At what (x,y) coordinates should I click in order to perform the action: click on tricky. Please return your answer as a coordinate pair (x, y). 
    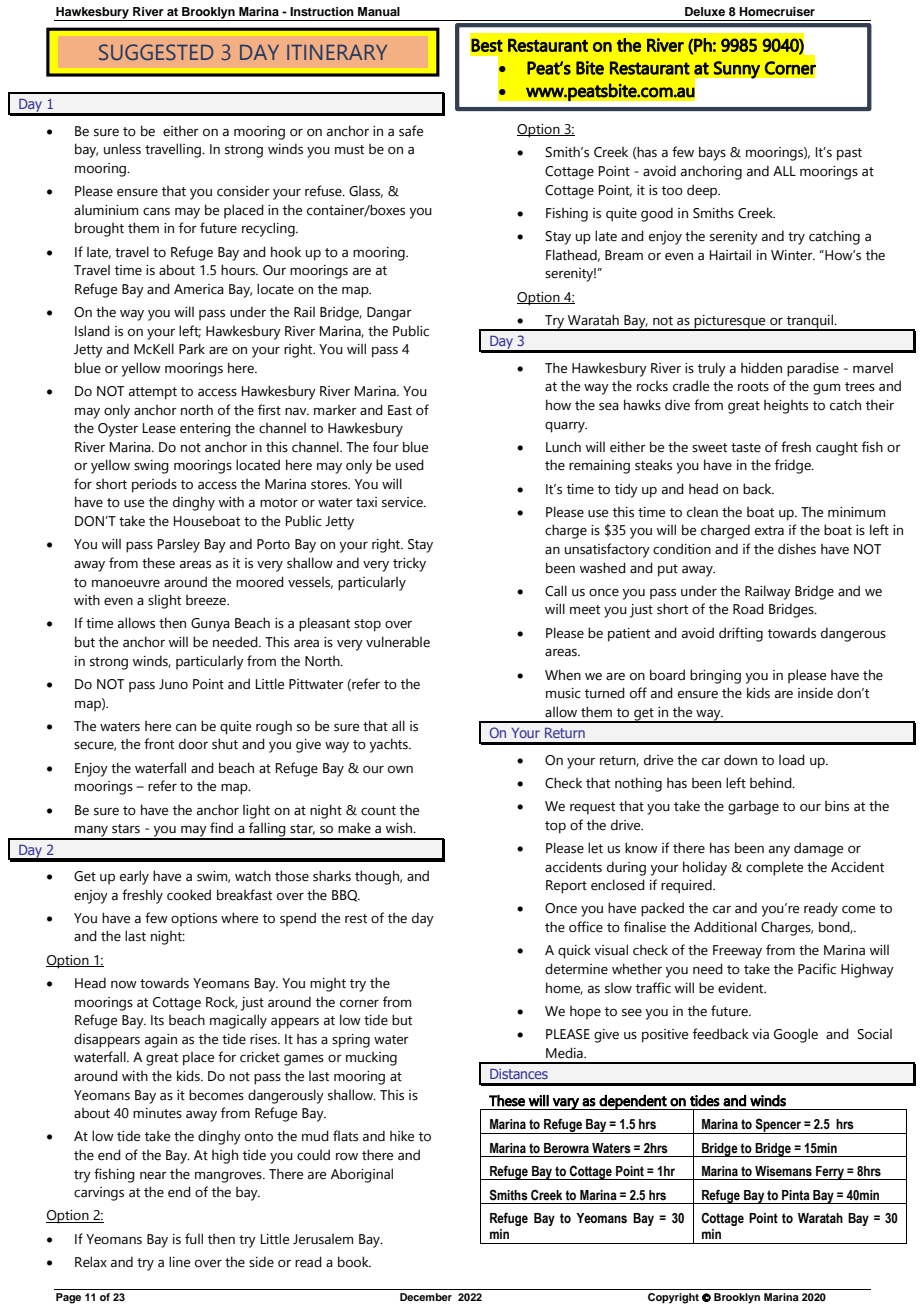
    Looking at the image, I should click on (409, 565).
